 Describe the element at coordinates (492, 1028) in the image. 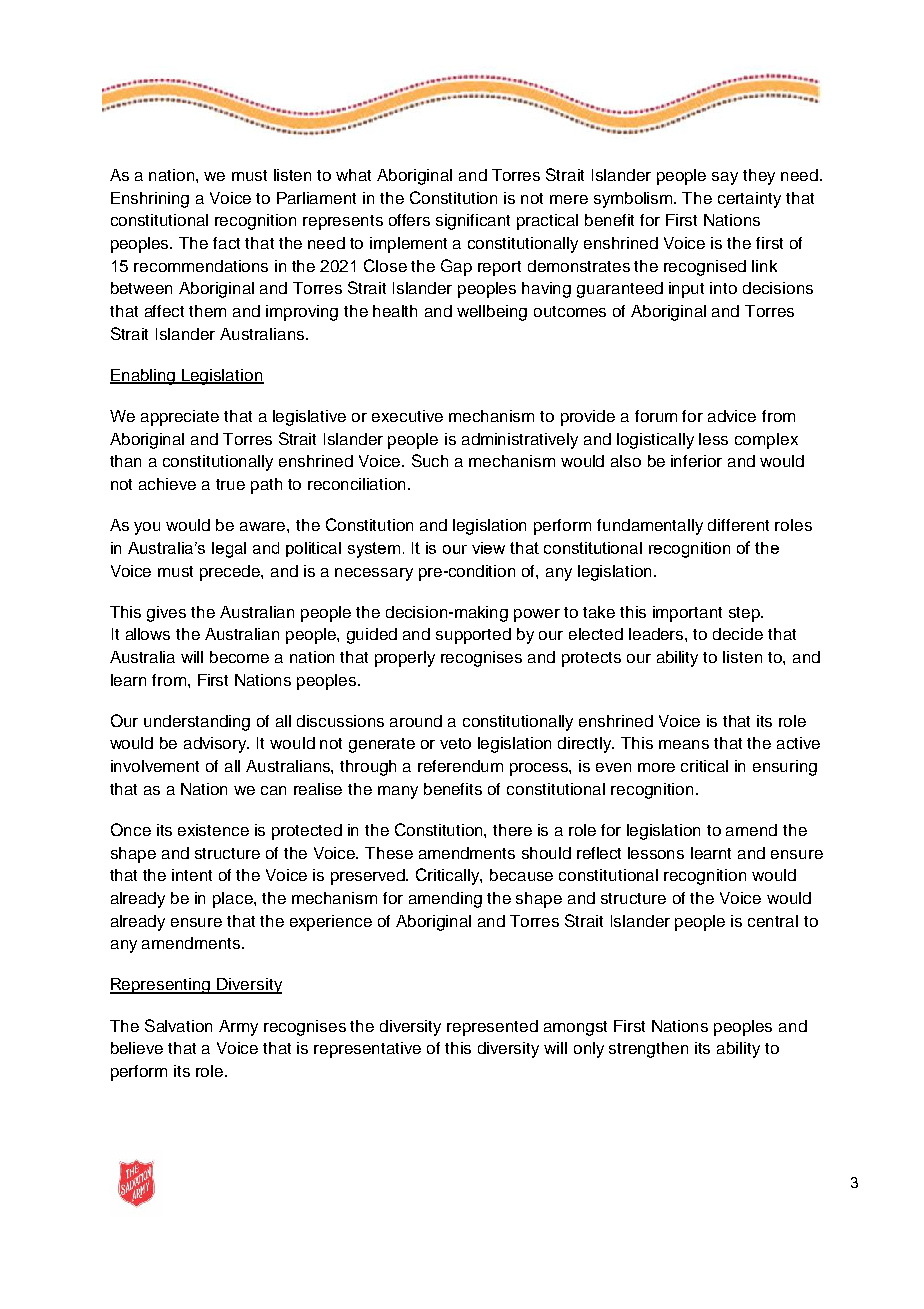

I see `represented` at that location.
